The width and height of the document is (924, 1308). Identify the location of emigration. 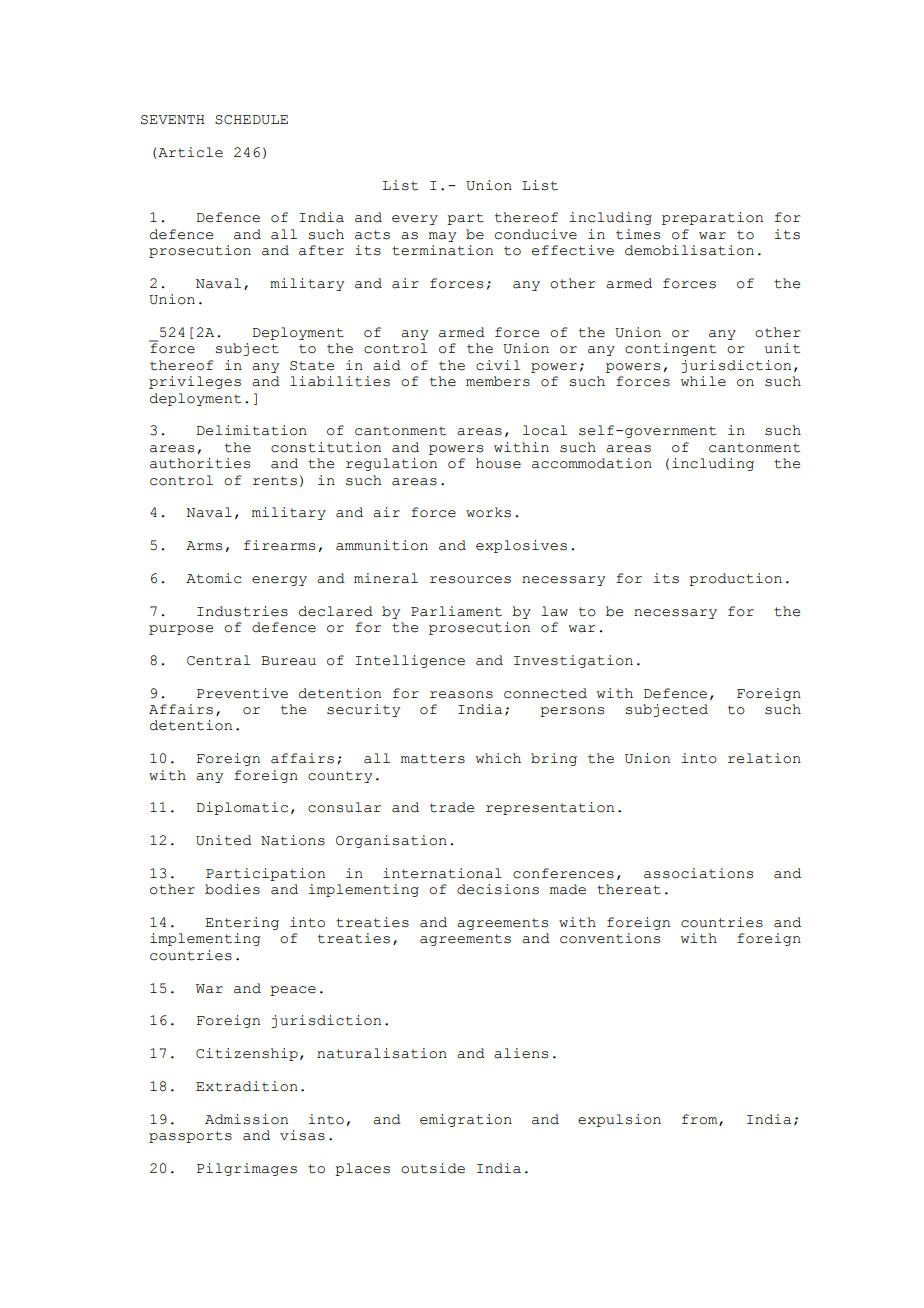
(466, 1120).
